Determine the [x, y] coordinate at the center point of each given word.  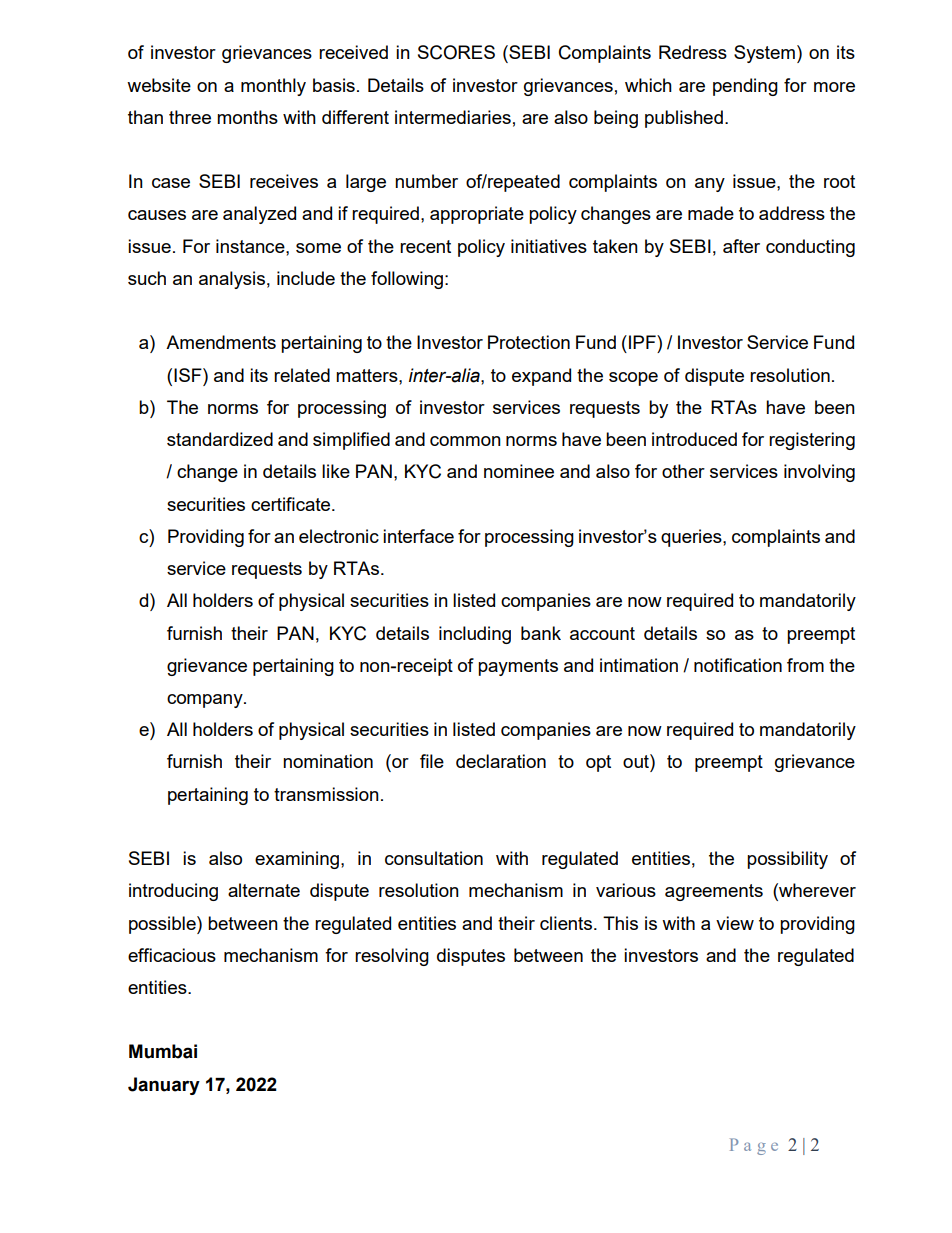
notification [738, 665]
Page [754, 1146]
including [475, 635]
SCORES [456, 52]
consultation [434, 858]
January [164, 1086]
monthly [273, 87]
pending [745, 87]
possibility [787, 860]
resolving [392, 957]
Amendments [221, 342]
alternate [264, 890]
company [206, 701]
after [741, 246]
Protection [529, 342]
